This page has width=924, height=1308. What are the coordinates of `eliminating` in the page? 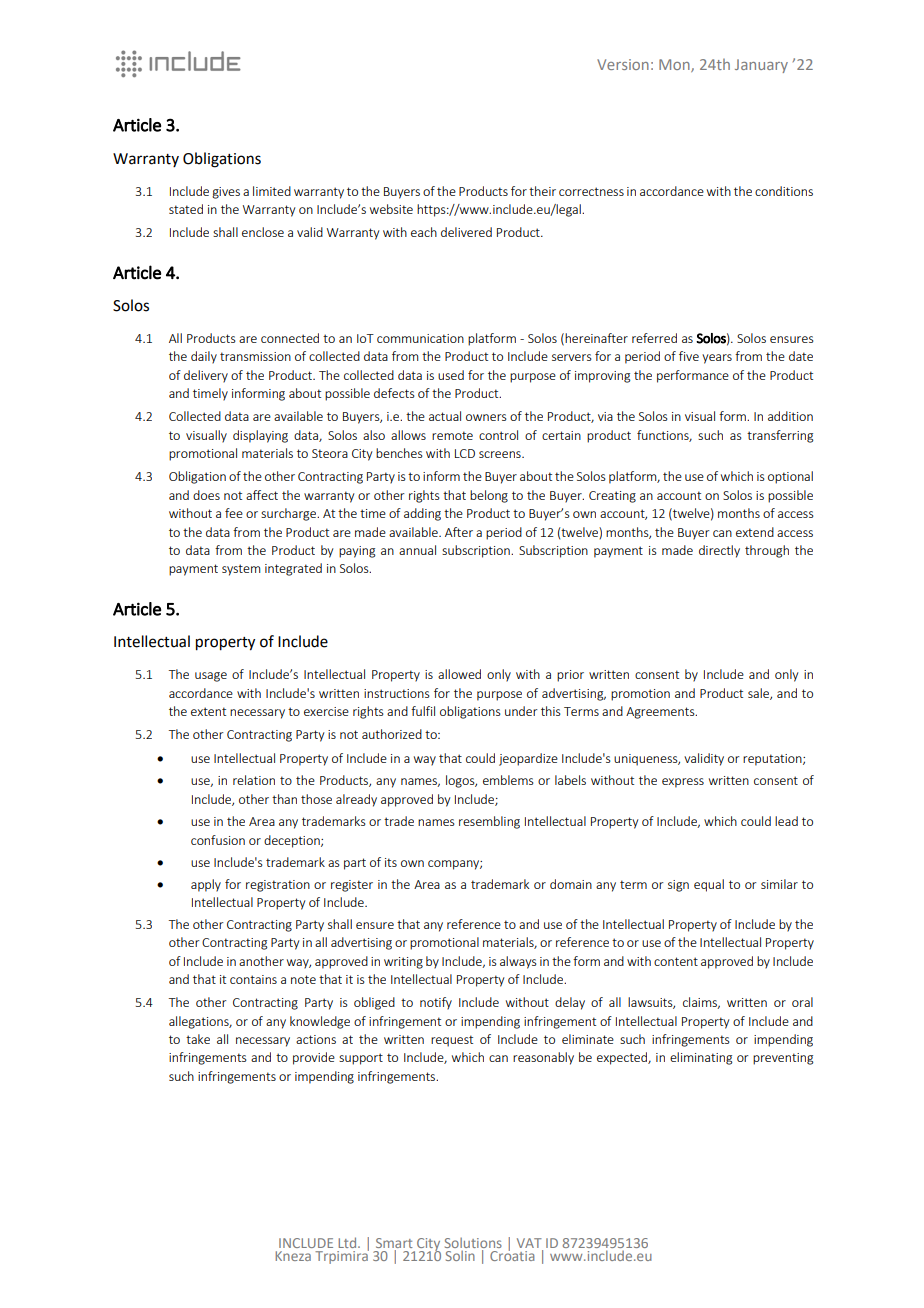 It's located at (701, 1058).
